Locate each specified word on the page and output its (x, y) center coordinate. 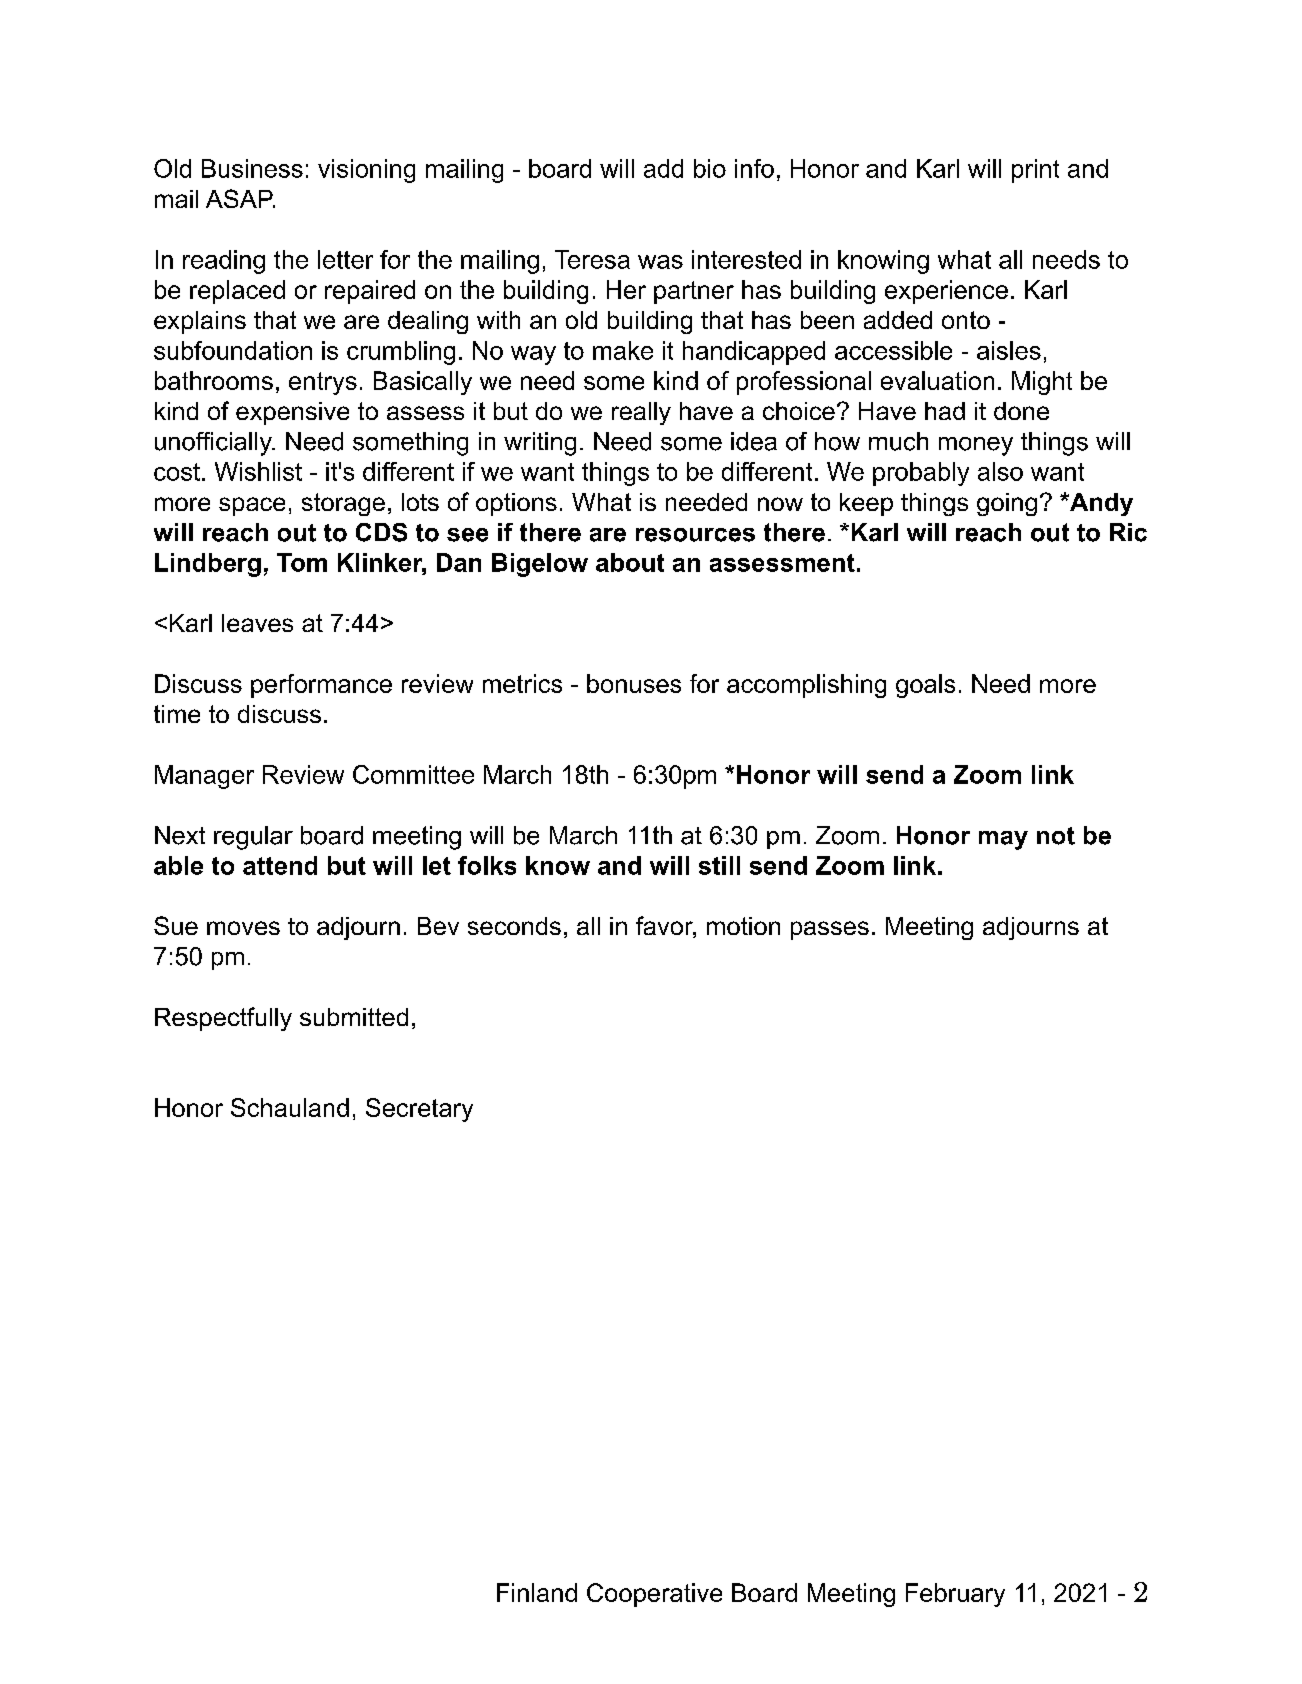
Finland (537, 1592)
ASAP (240, 198)
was (660, 262)
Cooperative (654, 1595)
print (1035, 171)
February (955, 1595)
